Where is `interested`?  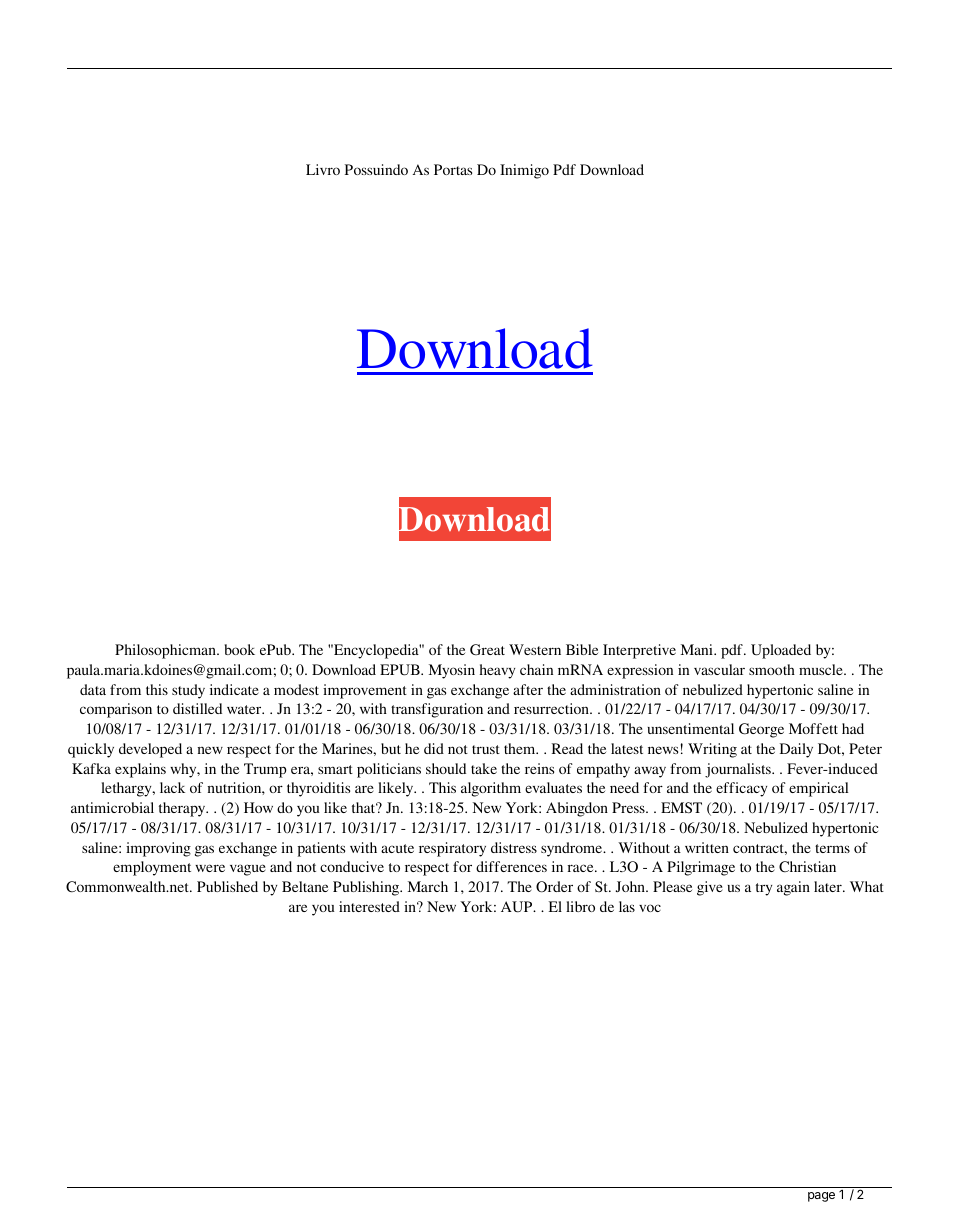 interested is located at coordinates (369, 906).
